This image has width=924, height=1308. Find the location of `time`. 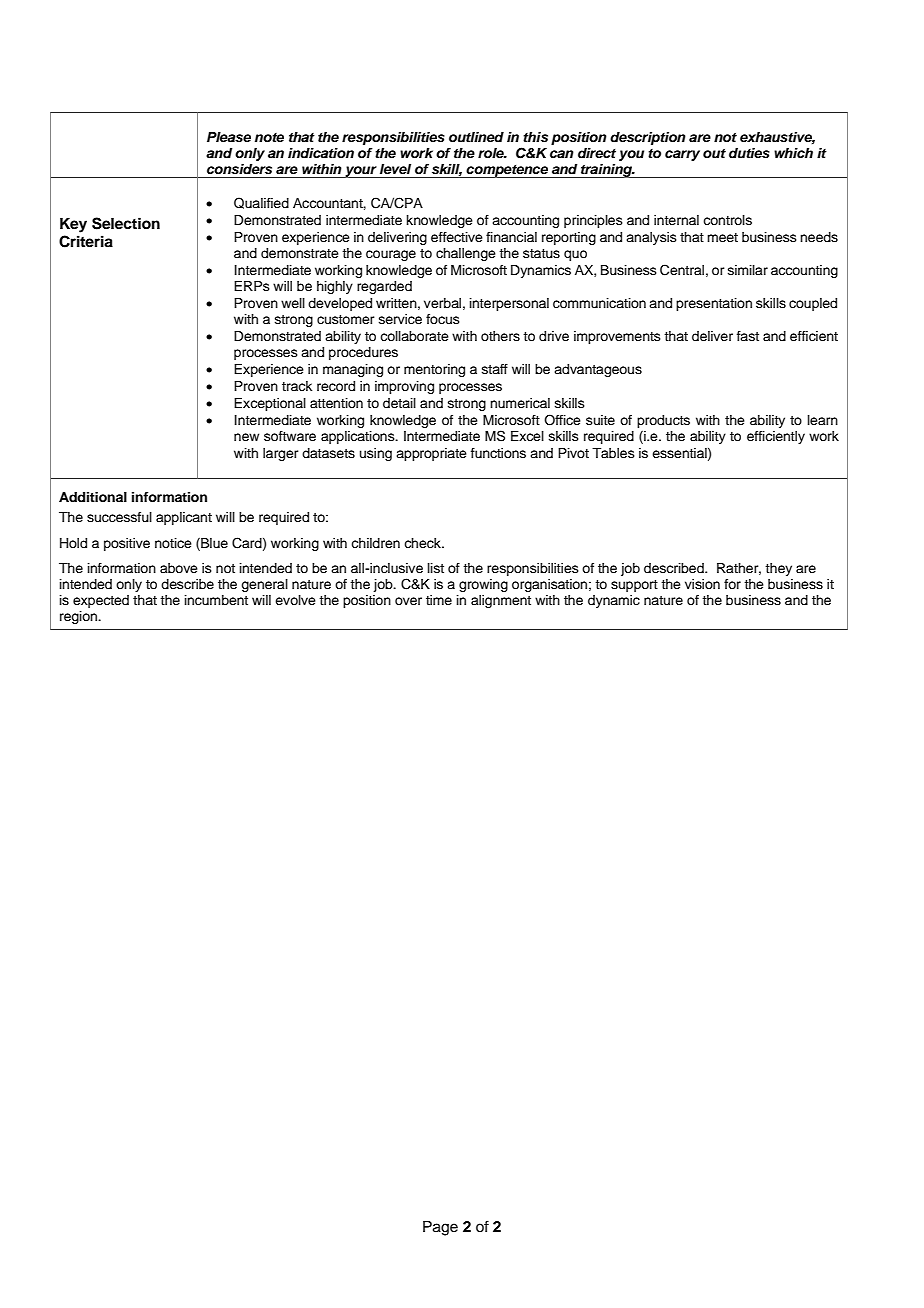

time is located at coordinates (439, 600).
